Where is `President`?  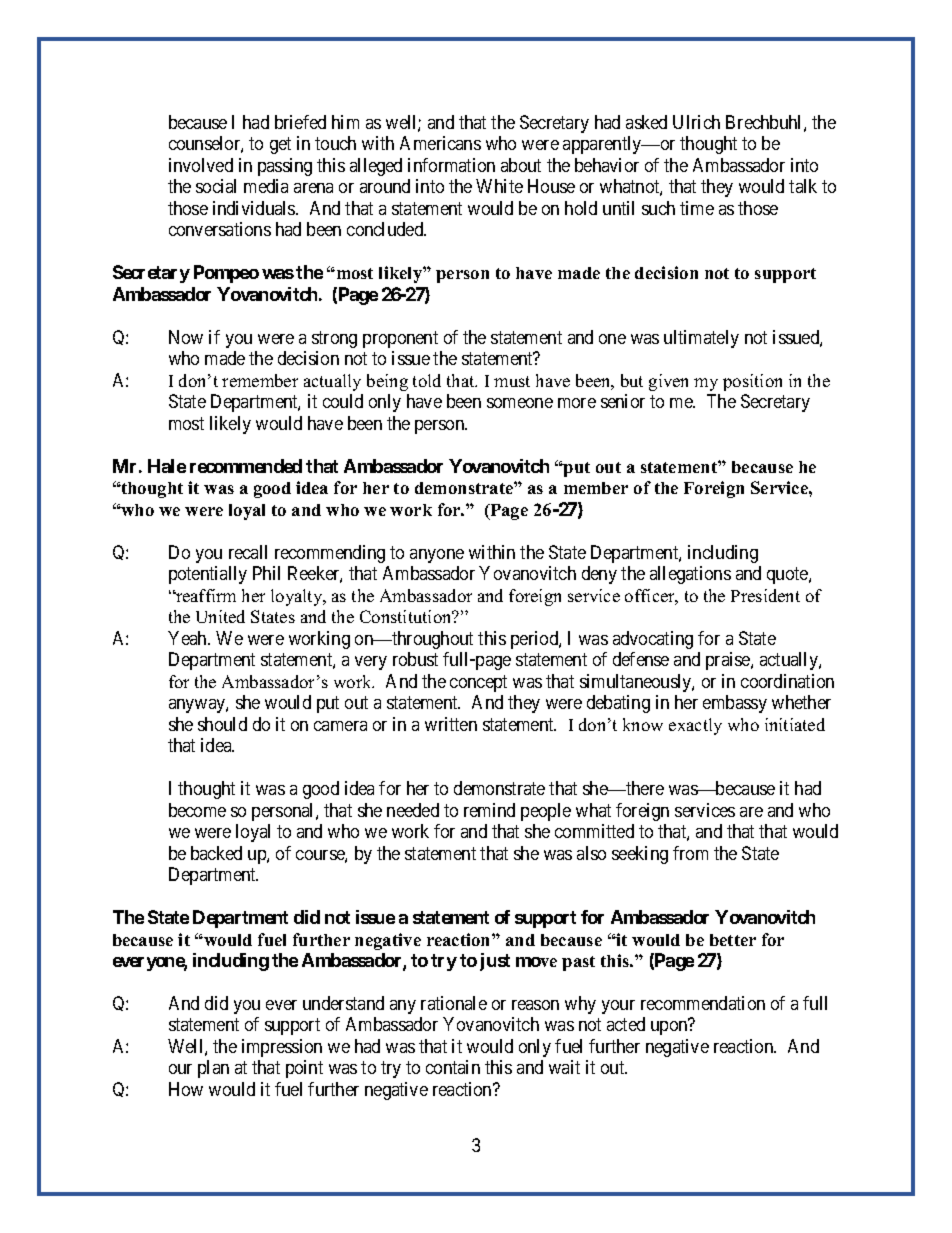 President is located at coordinates (765, 595).
